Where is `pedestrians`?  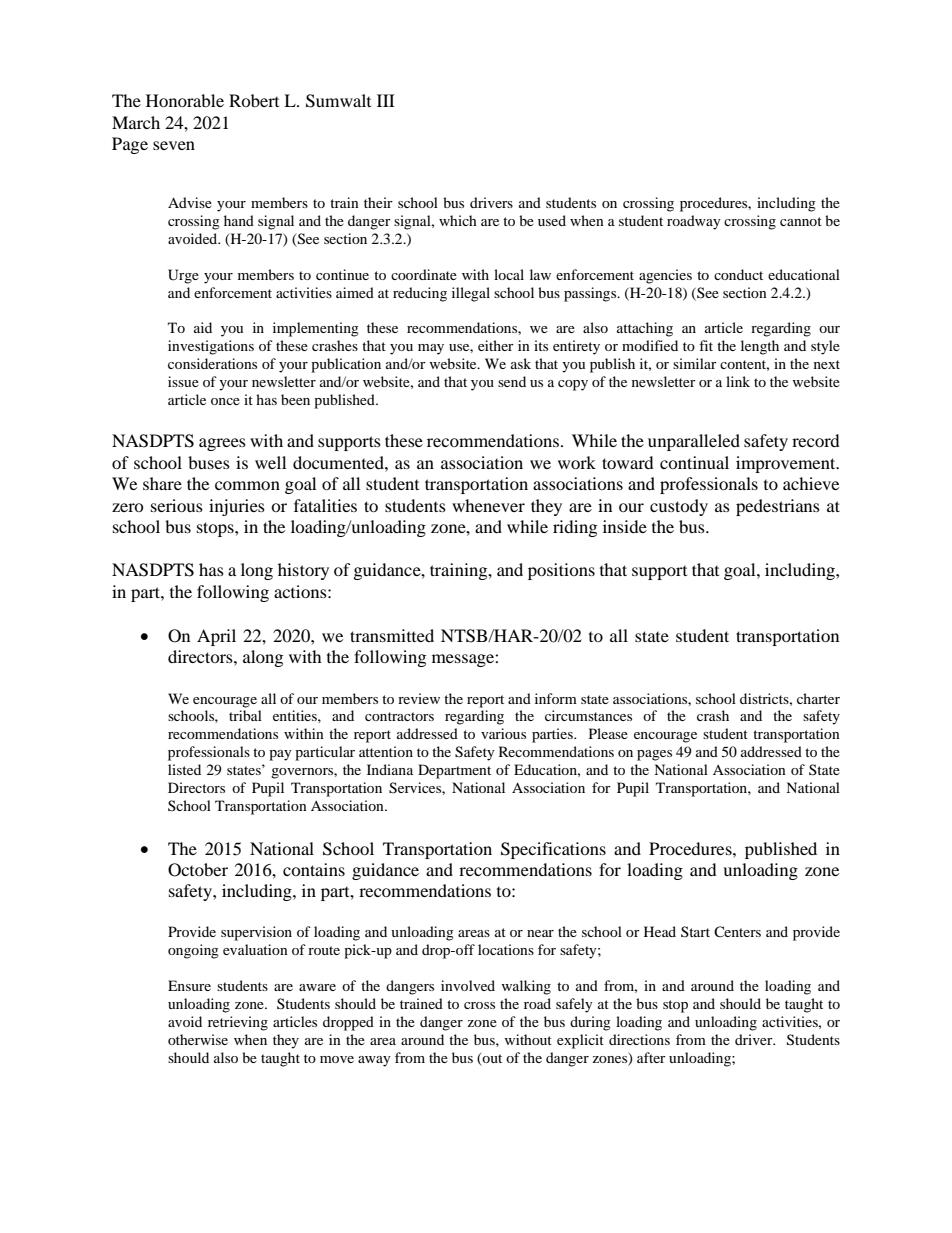 pedestrians is located at coordinates (778, 507).
